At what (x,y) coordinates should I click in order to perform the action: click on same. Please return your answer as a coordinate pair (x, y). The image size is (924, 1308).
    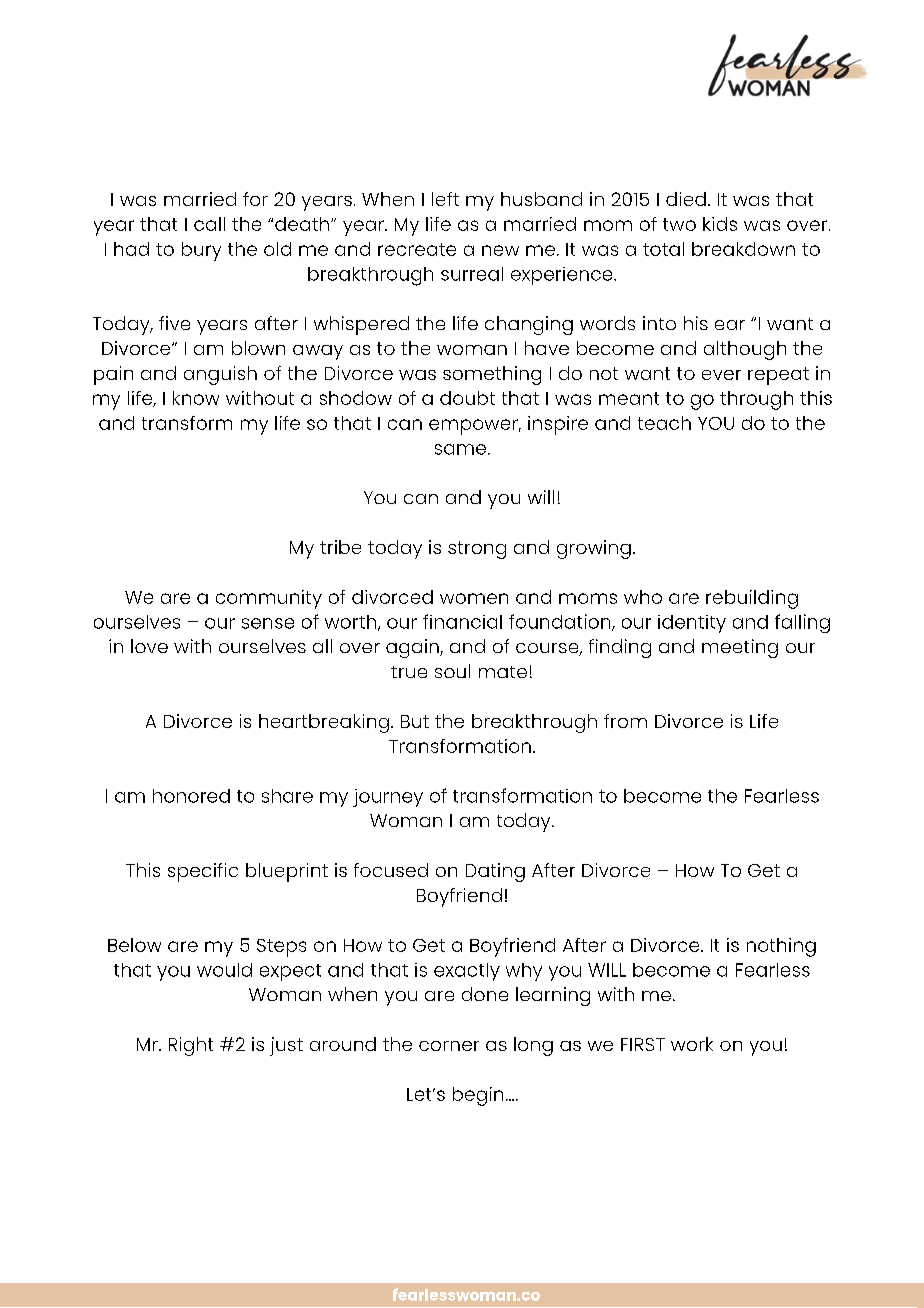
    Looking at the image, I should click on (460, 449).
